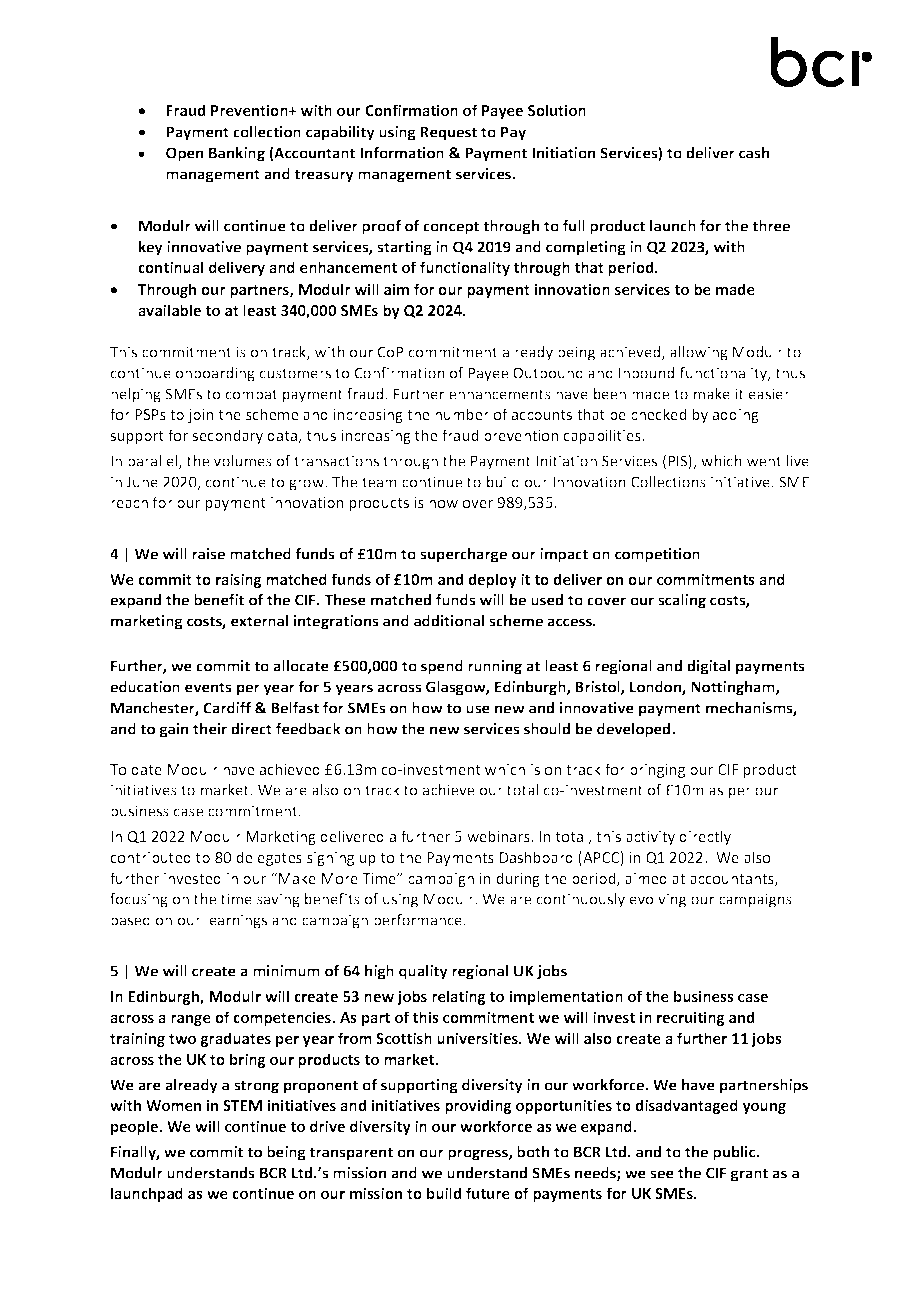  Describe the element at coordinates (448, 133) in the page. I see `Request` at that location.
